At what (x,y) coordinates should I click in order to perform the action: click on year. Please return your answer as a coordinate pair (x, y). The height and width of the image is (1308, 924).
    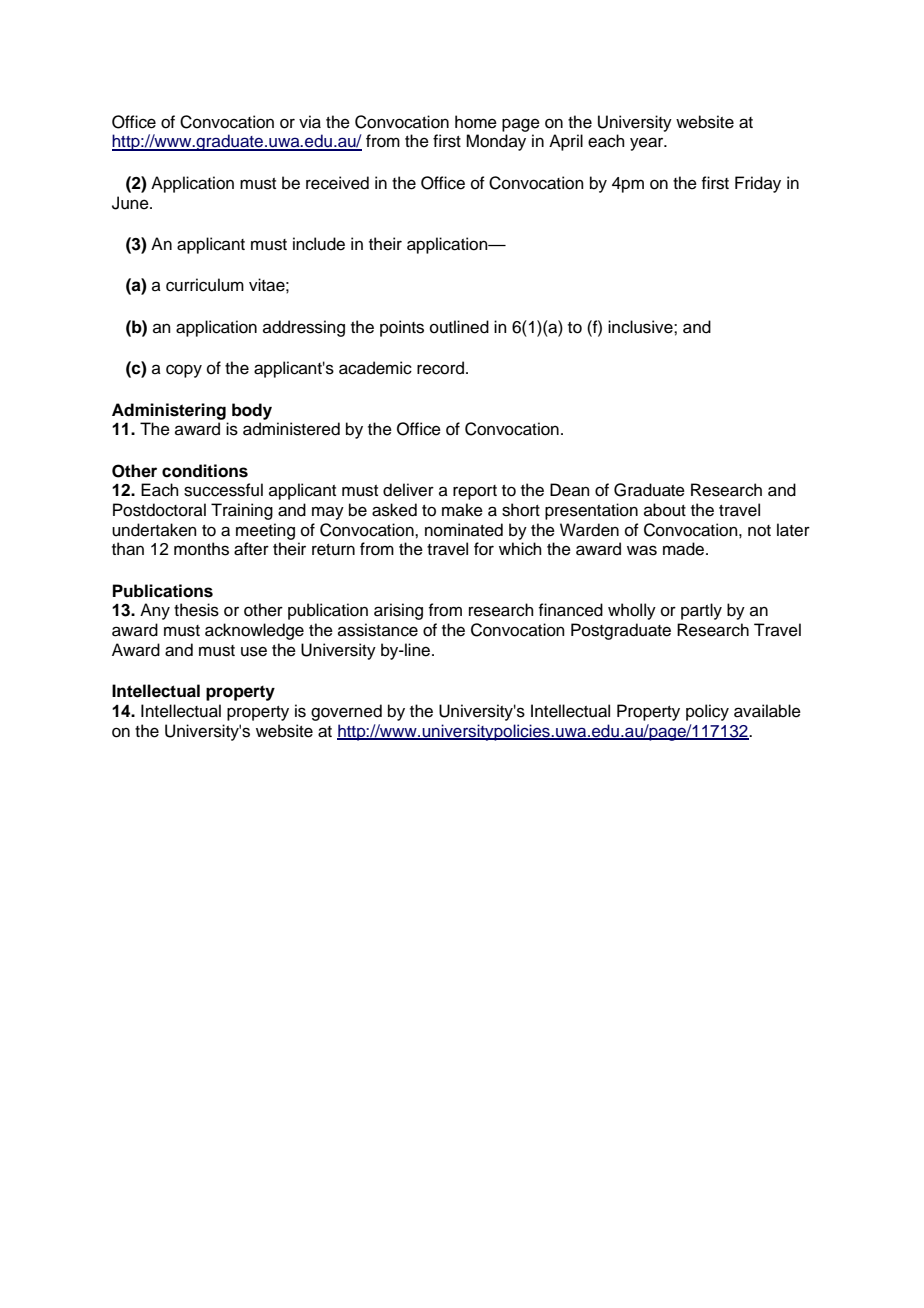
    Looking at the image, I should click on (648, 144).
